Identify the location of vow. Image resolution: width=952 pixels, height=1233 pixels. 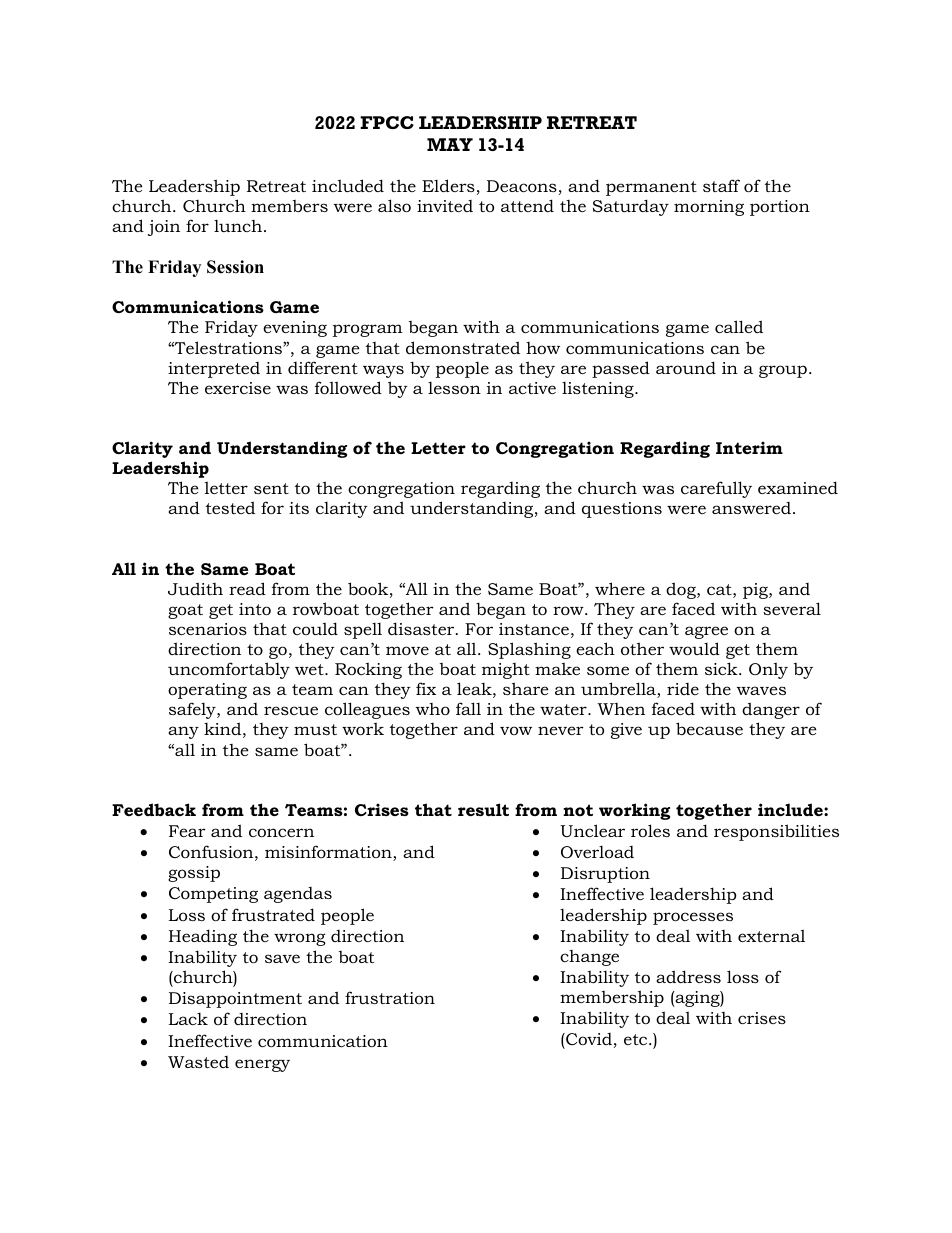
(516, 730).
